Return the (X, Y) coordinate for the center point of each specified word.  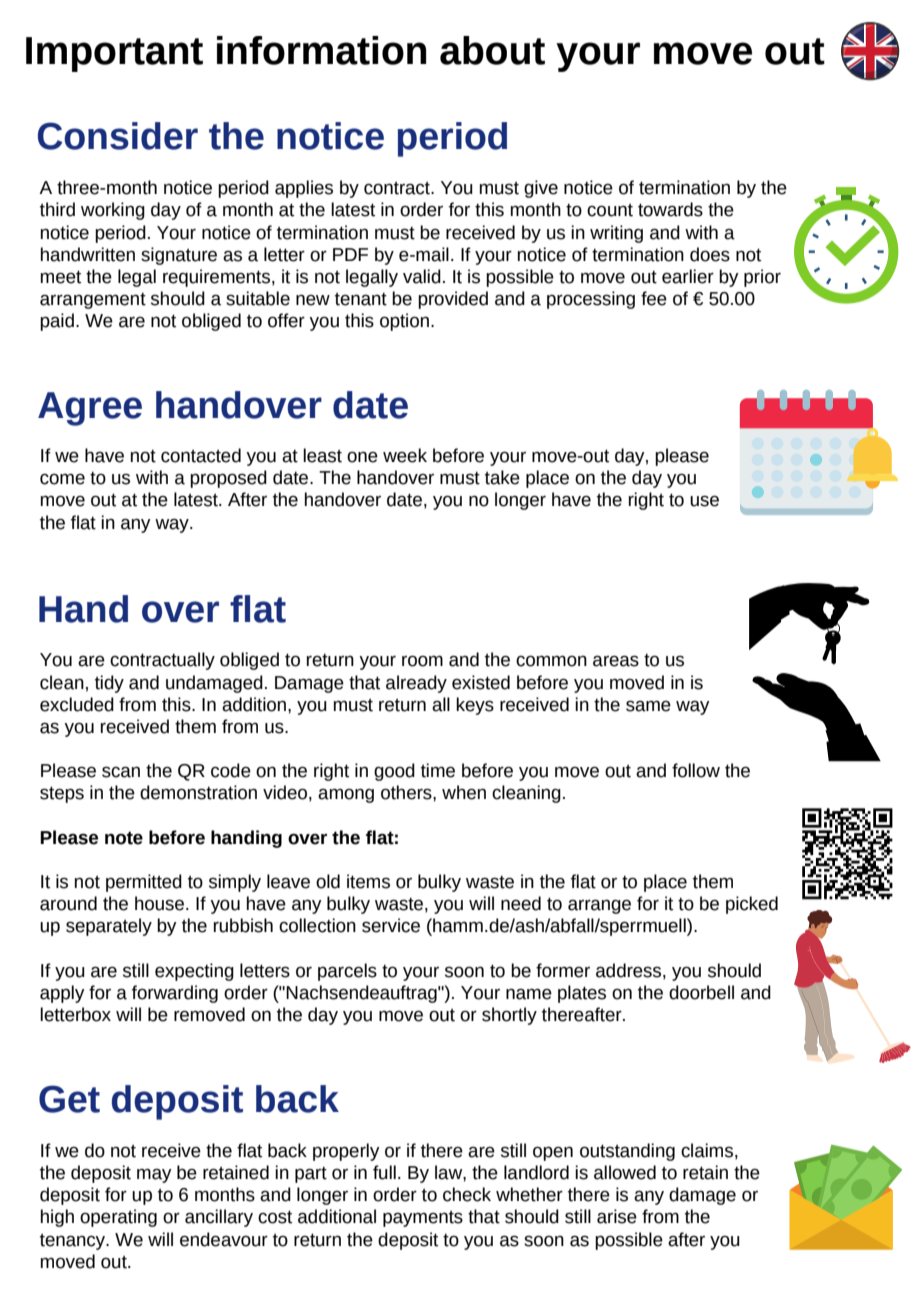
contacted (201, 455)
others (407, 792)
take (502, 477)
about (492, 50)
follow (696, 770)
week (405, 455)
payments (423, 1219)
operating (118, 1218)
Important (114, 54)
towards (670, 209)
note (124, 838)
